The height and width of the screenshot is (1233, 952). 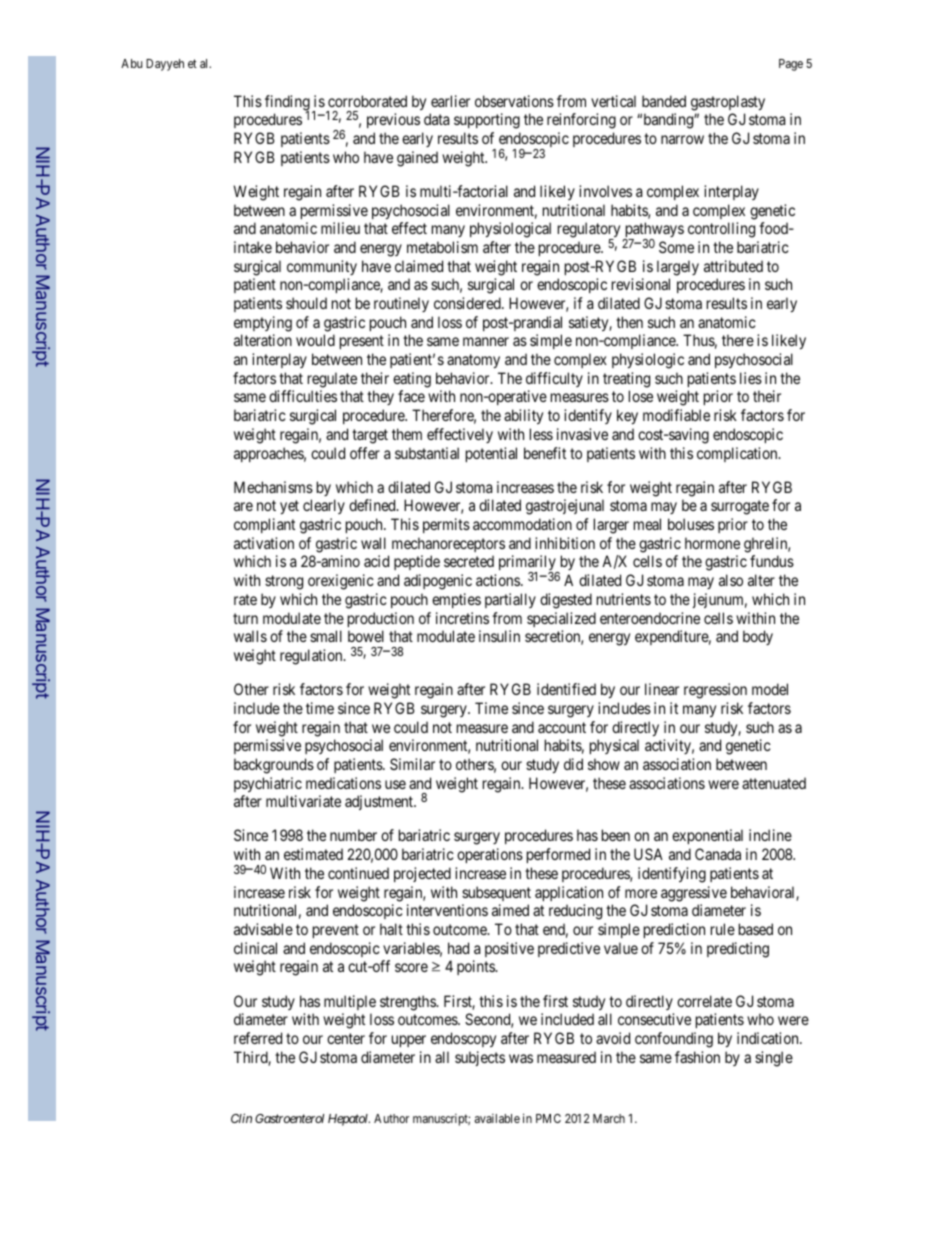 I want to click on also, so click(x=731, y=580).
